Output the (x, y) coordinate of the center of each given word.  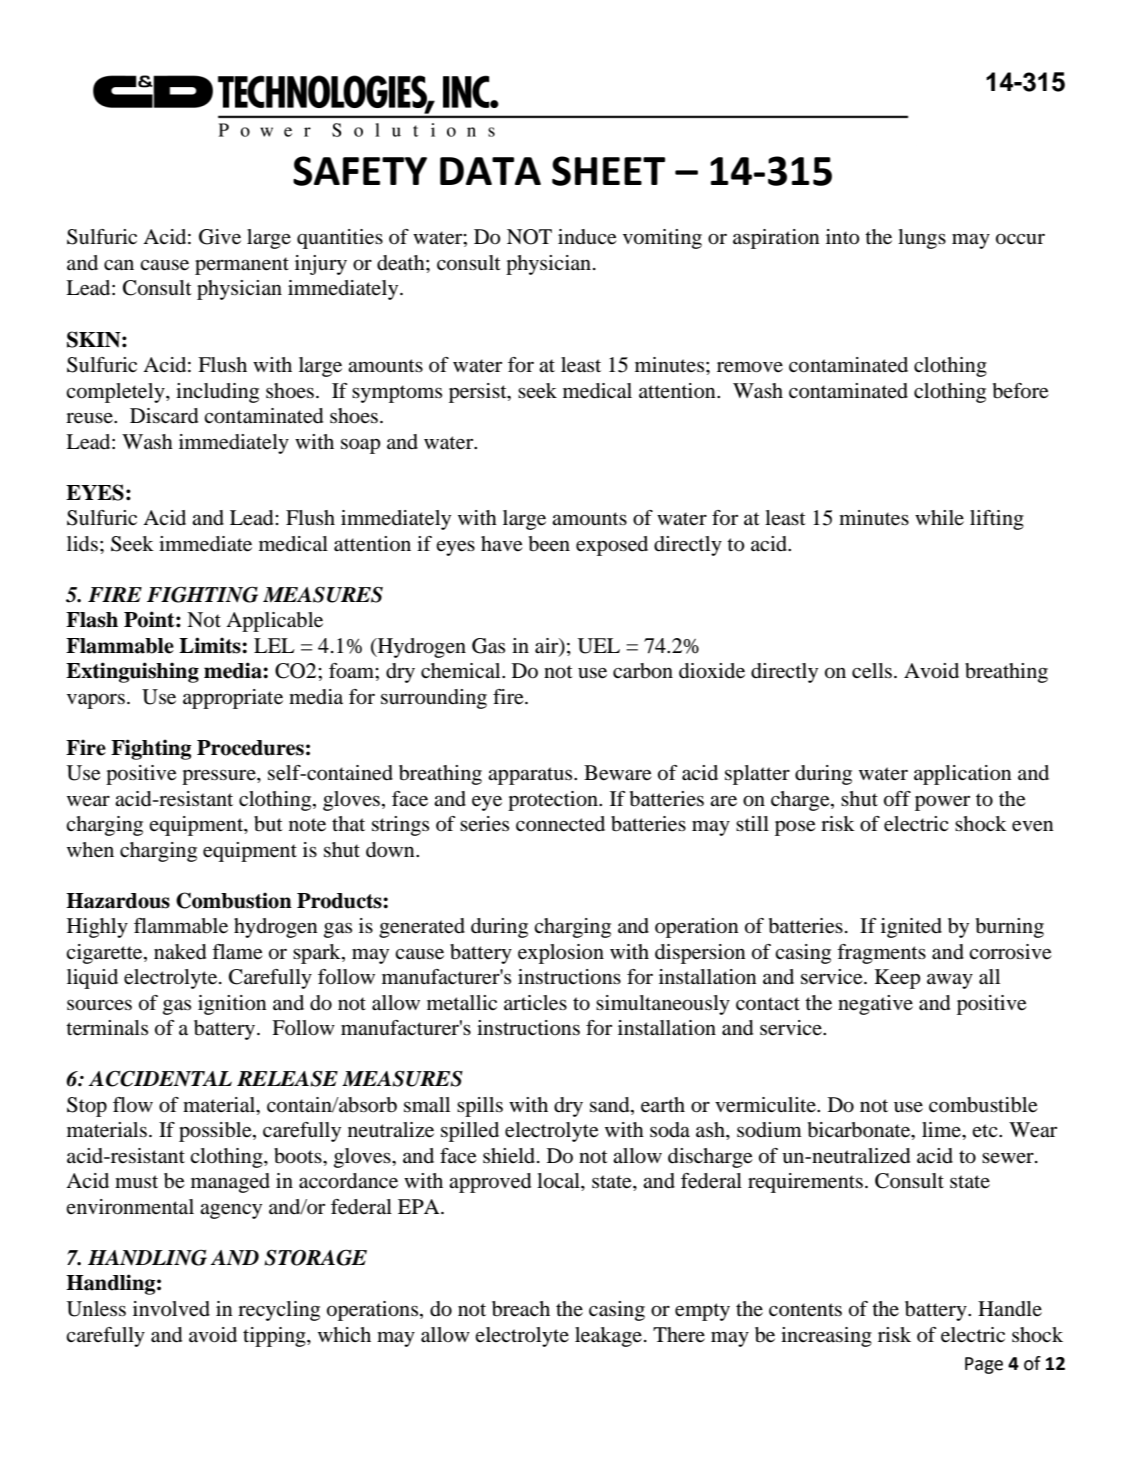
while (939, 517)
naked (180, 952)
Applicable (274, 622)
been (549, 544)
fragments (881, 954)
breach (521, 1309)
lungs (922, 239)
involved (171, 1309)
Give (220, 237)
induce (587, 237)
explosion (561, 954)
